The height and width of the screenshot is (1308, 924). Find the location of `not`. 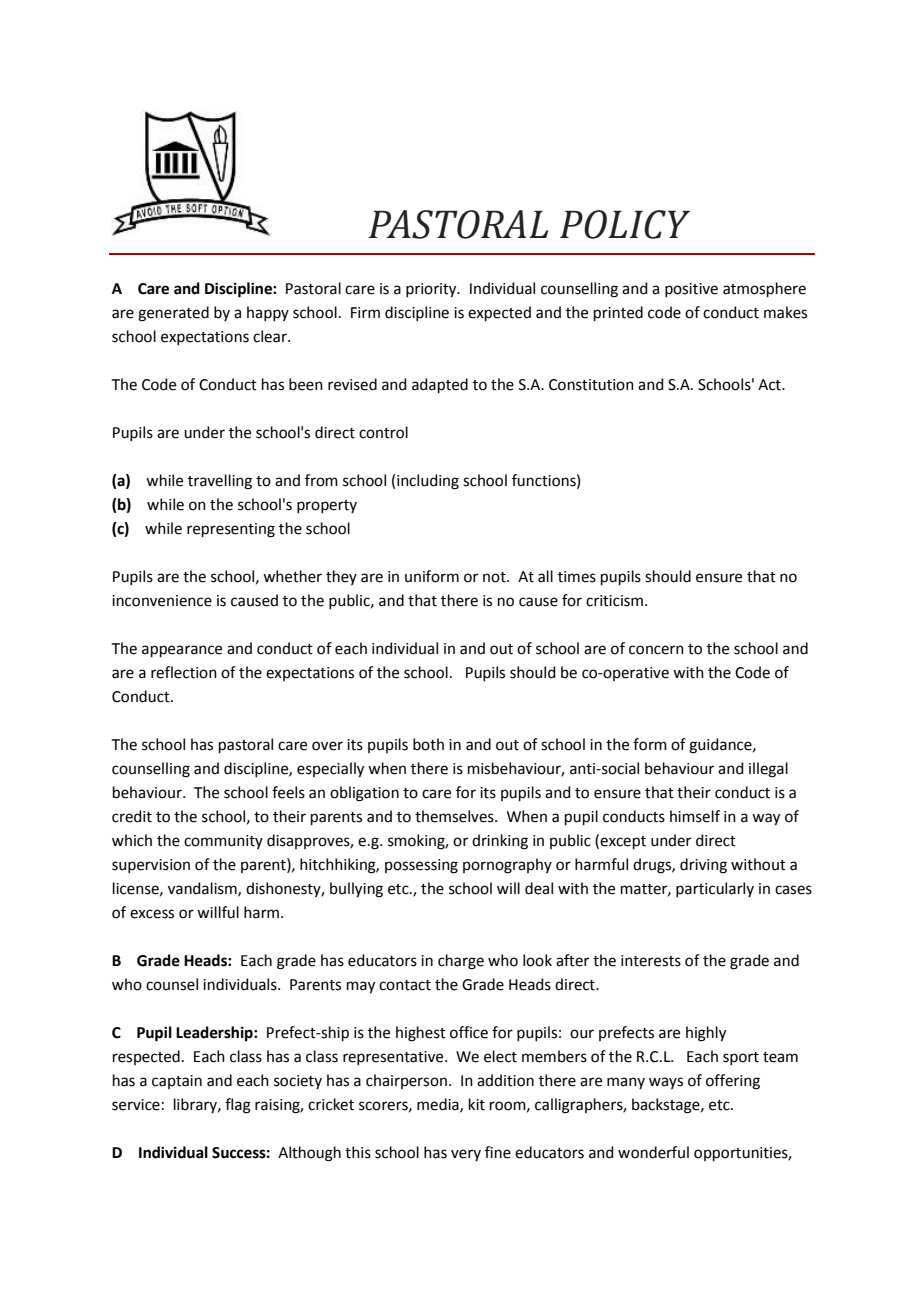

not is located at coordinates (495, 577).
